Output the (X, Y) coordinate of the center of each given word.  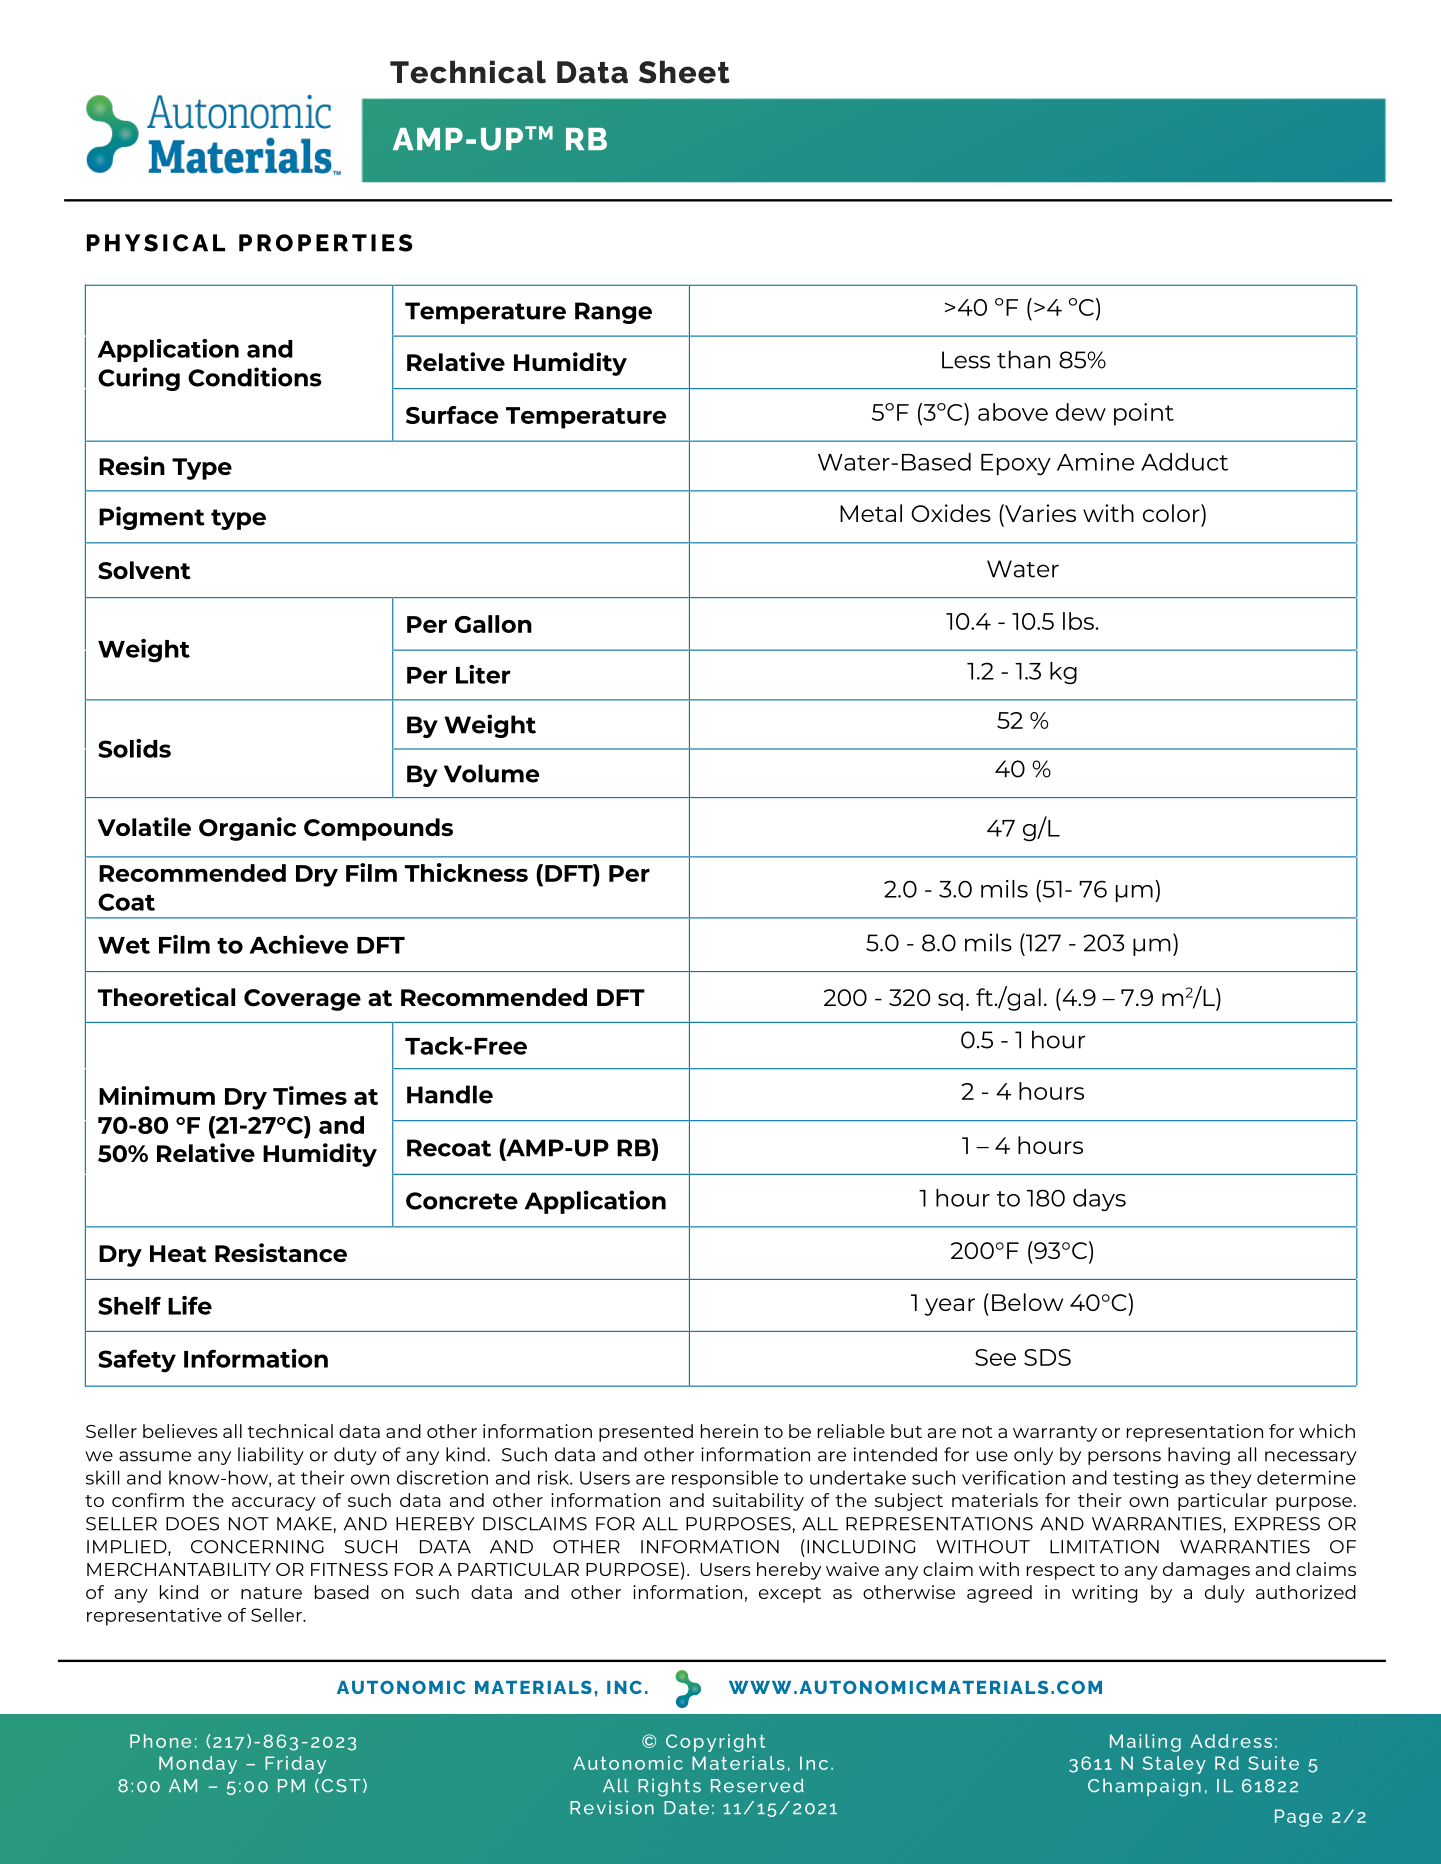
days (1099, 1200)
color (1172, 513)
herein (729, 1431)
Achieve (299, 944)
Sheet (684, 72)
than (1023, 359)
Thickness (466, 872)
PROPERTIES (325, 243)
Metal (871, 513)
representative (154, 1617)
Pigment (152, 518)
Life (190, 1305)
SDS (1047, 1357)
